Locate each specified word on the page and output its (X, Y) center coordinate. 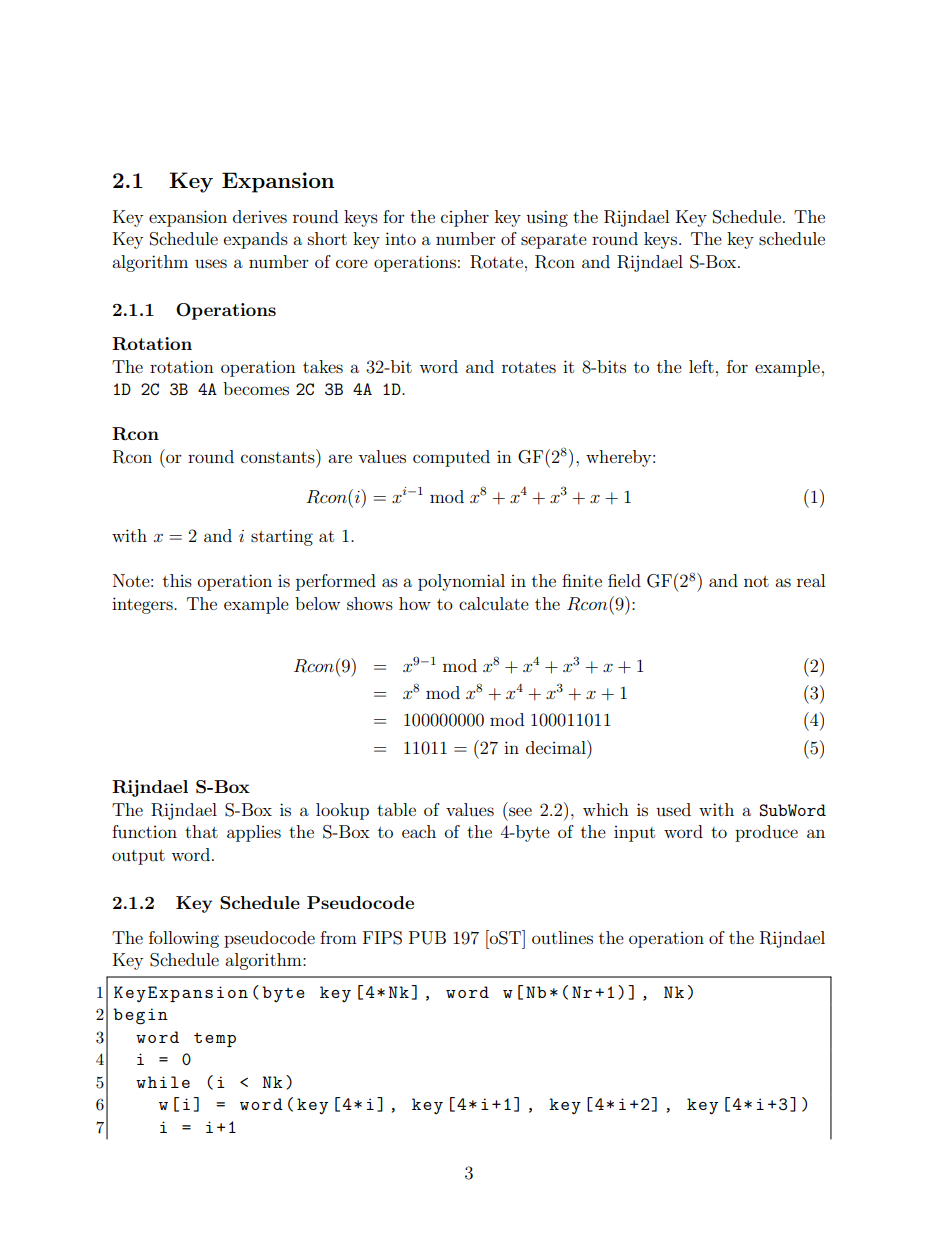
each (419, 831)
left (701, 366)
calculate (494, 603)
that (201, 831)
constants (279, 456)
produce (766, 833)
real (811, 580)
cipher (465, 218)
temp (215, 1040)
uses (211, 263)
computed (451, 458)
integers (143, 605)
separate (554, 241)
